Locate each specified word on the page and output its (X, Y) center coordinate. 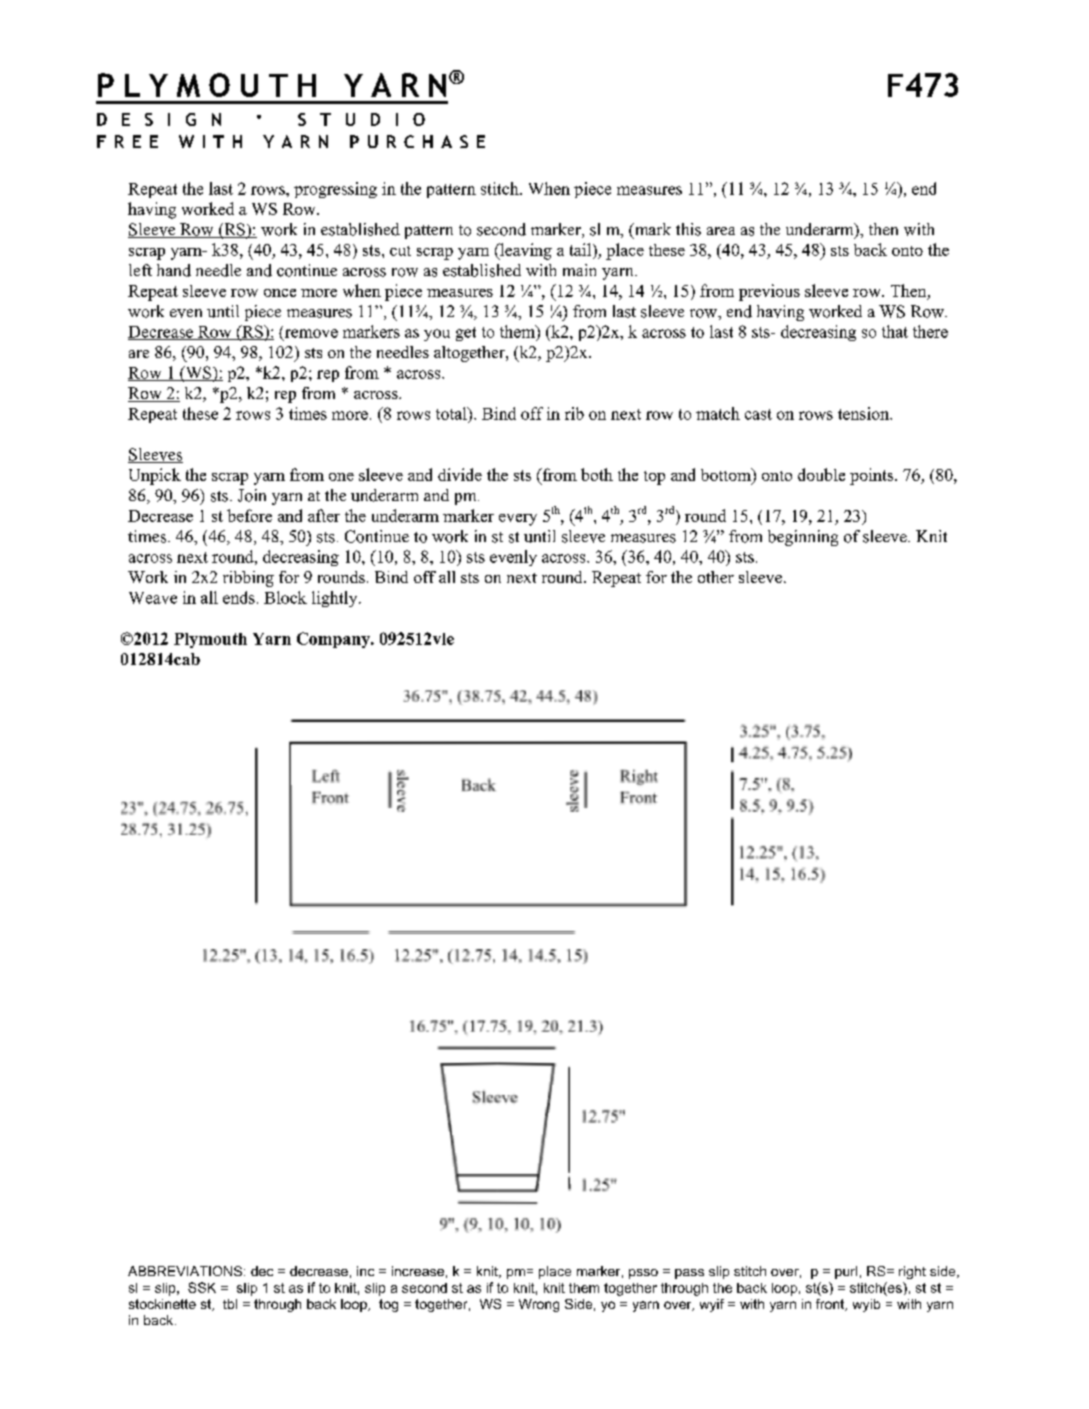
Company (334, 640)
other (716, 577)
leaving (525, 251)
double (821, 474)
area (721, 231)
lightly (336, 599)
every (518, 520)
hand (174, 270)
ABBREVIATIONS (185, 1271)
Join (252, 495)
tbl (230, 1304)
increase (418, 1271)
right (912, 1272)
